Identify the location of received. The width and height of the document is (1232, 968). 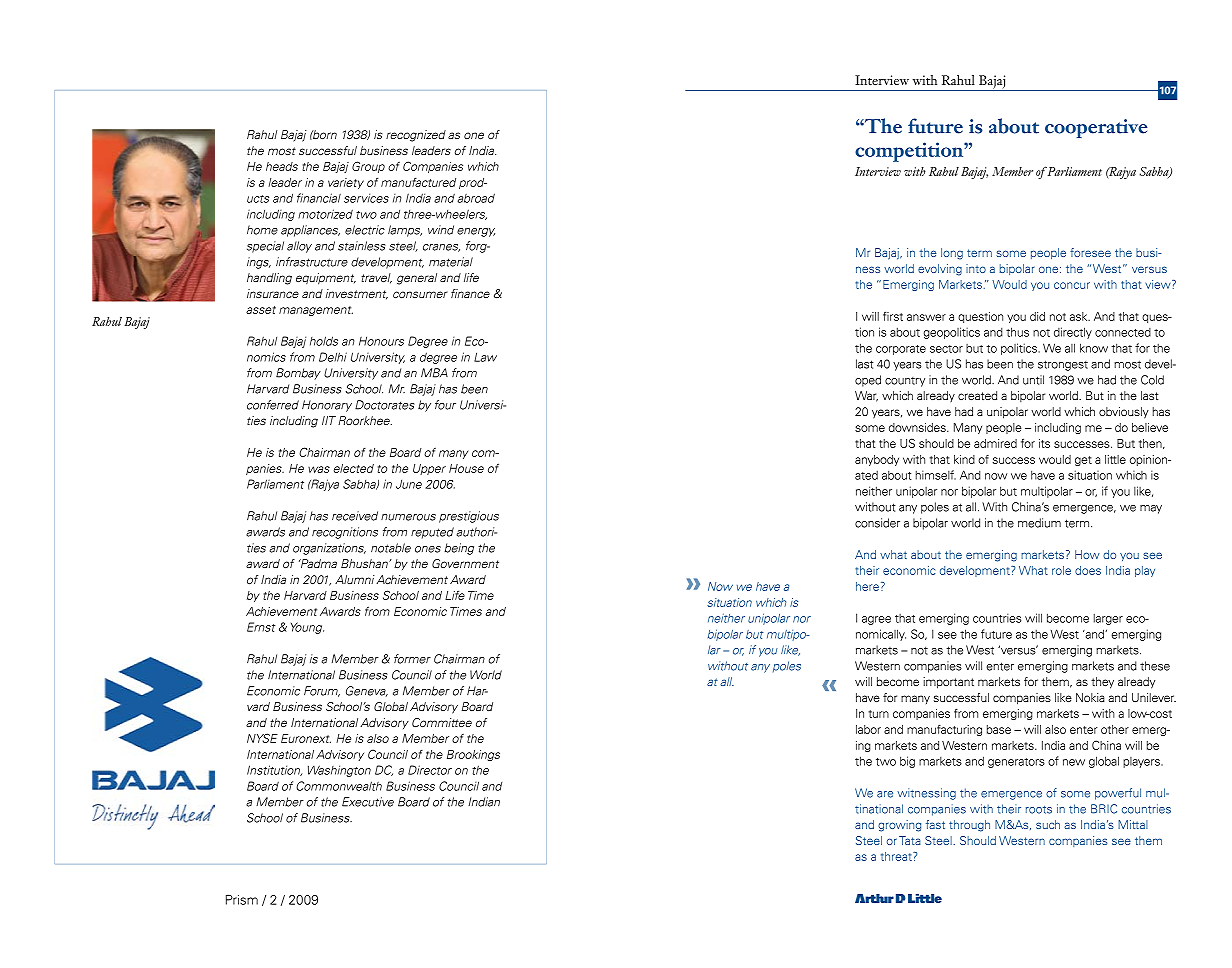
(355, 516).
